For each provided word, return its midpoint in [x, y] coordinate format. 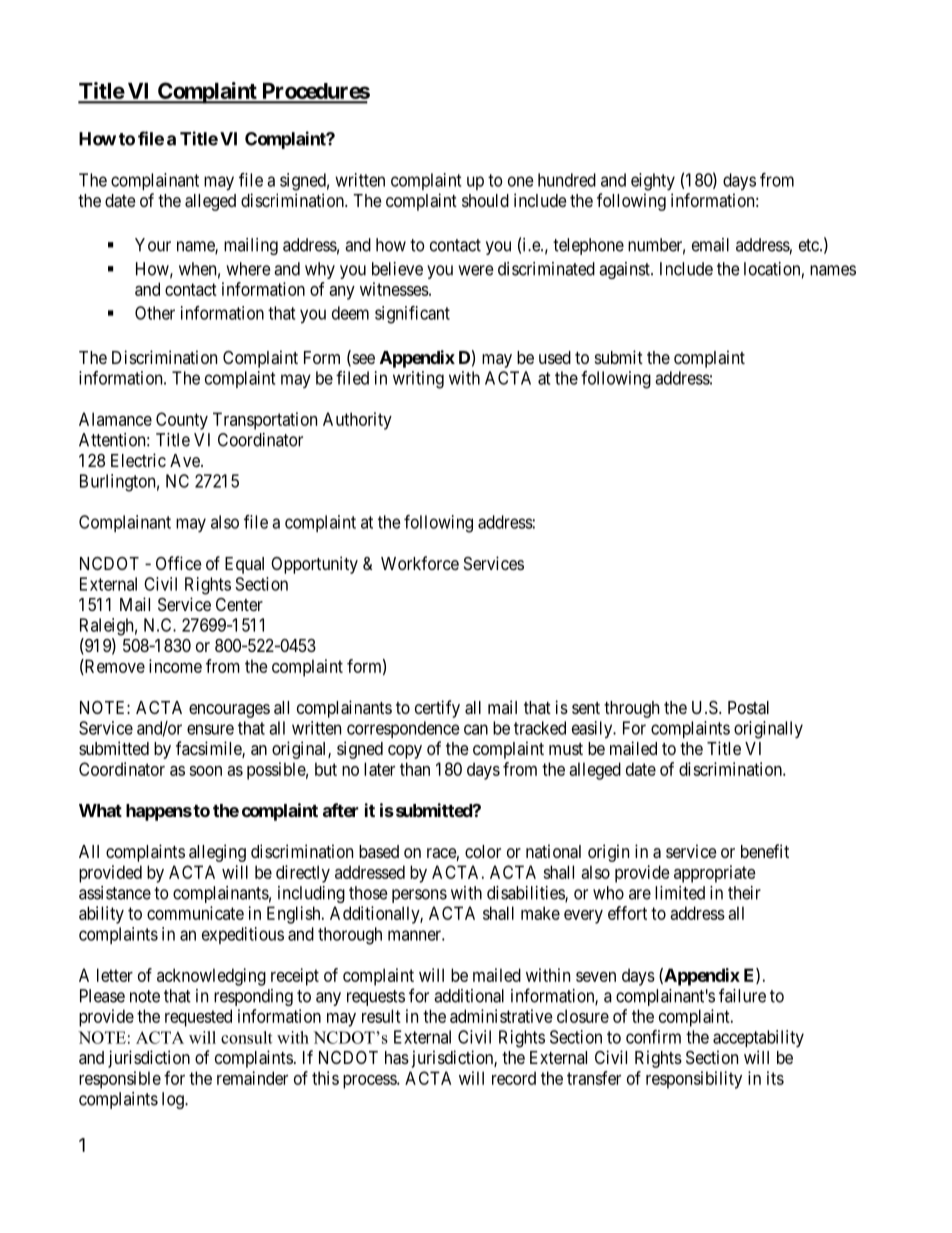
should [485, 200]
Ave [186, 460]
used [555, 357]
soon [205, 771]
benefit [765, 851]
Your [153, 245]
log [174, 1100]
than [415, 769]
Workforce [420, 563]
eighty [653, 182]
